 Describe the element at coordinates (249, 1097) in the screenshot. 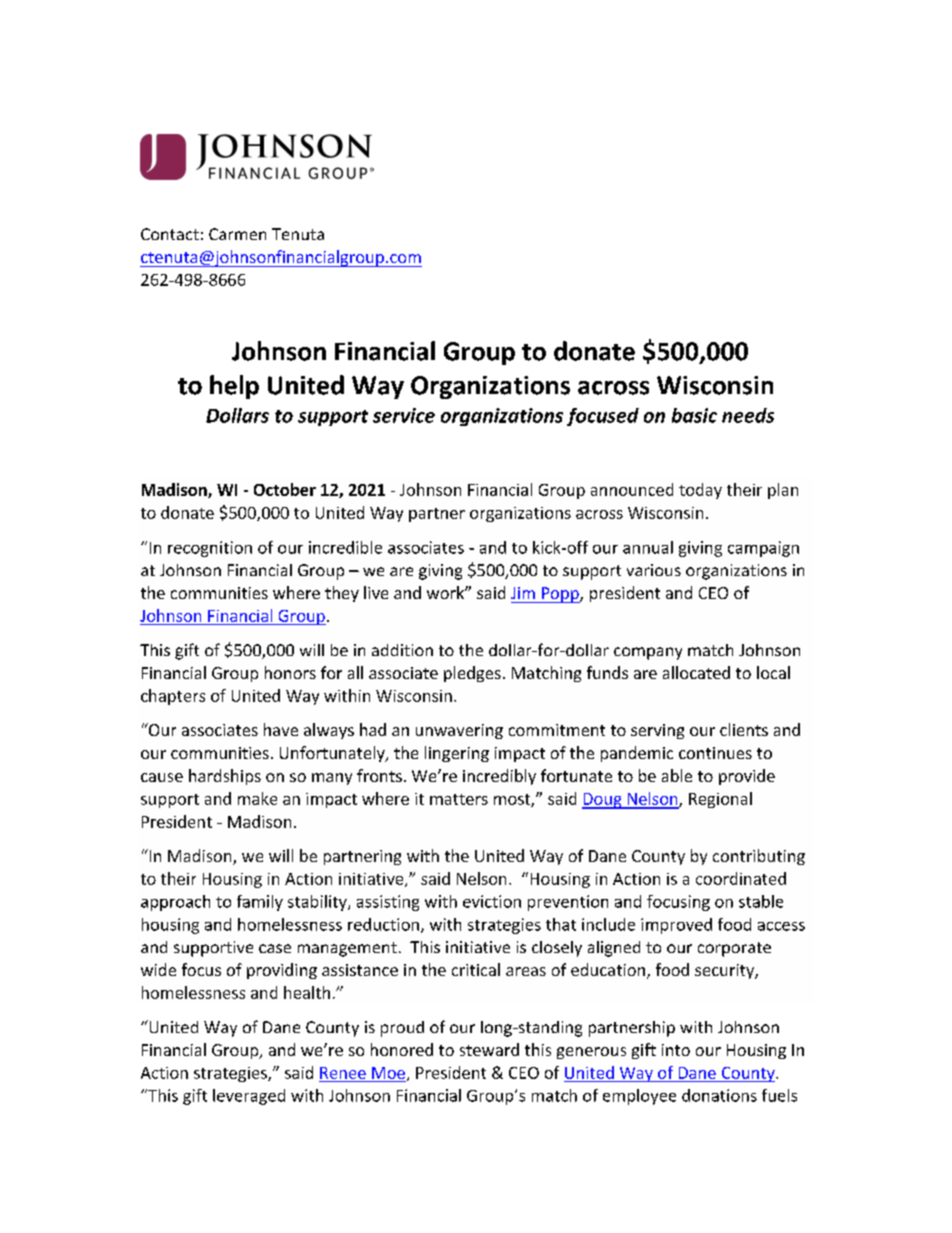

I see `leveraged` at that location.
